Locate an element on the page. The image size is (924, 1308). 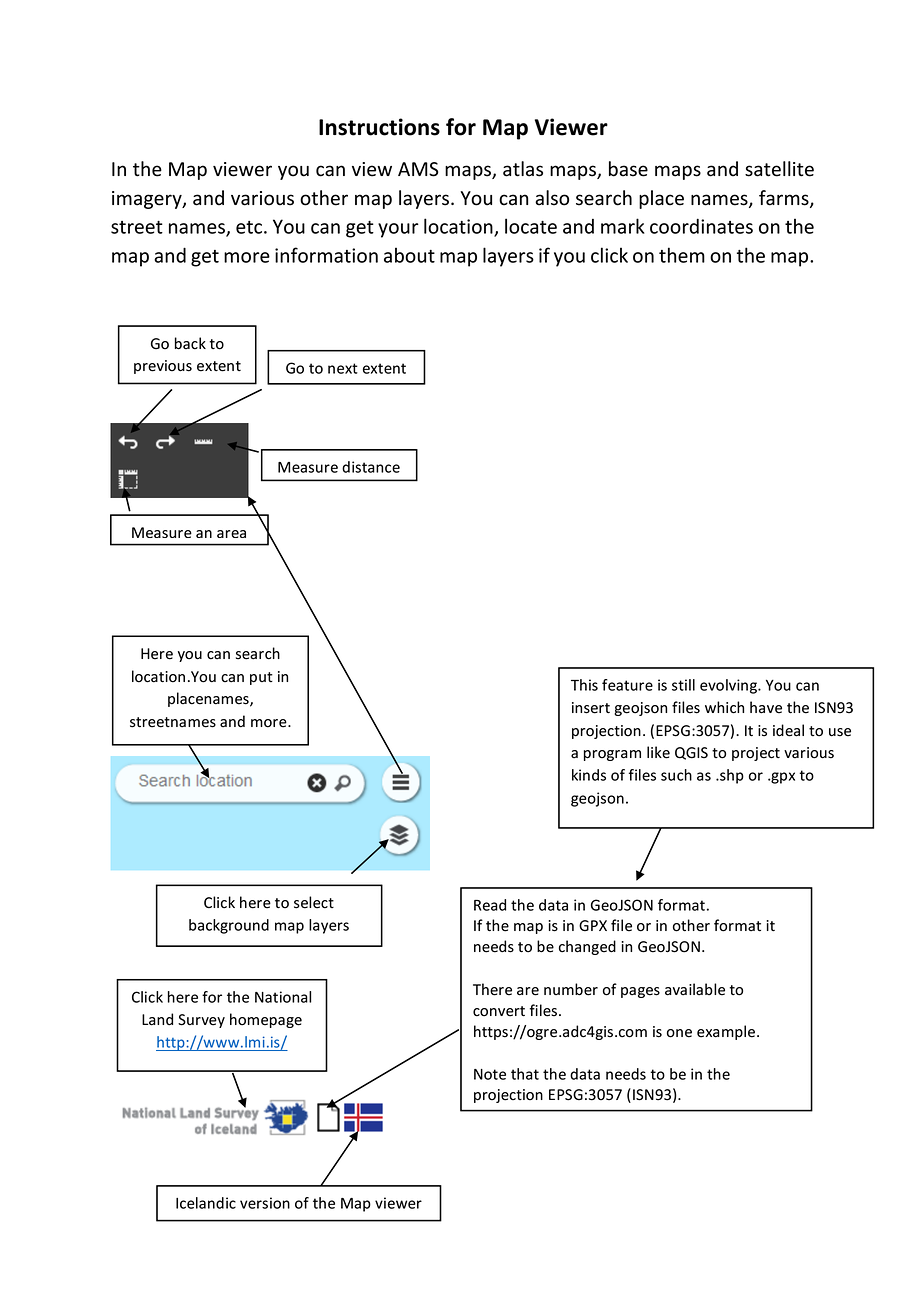
atlas is located at coordinates (523, 169).
